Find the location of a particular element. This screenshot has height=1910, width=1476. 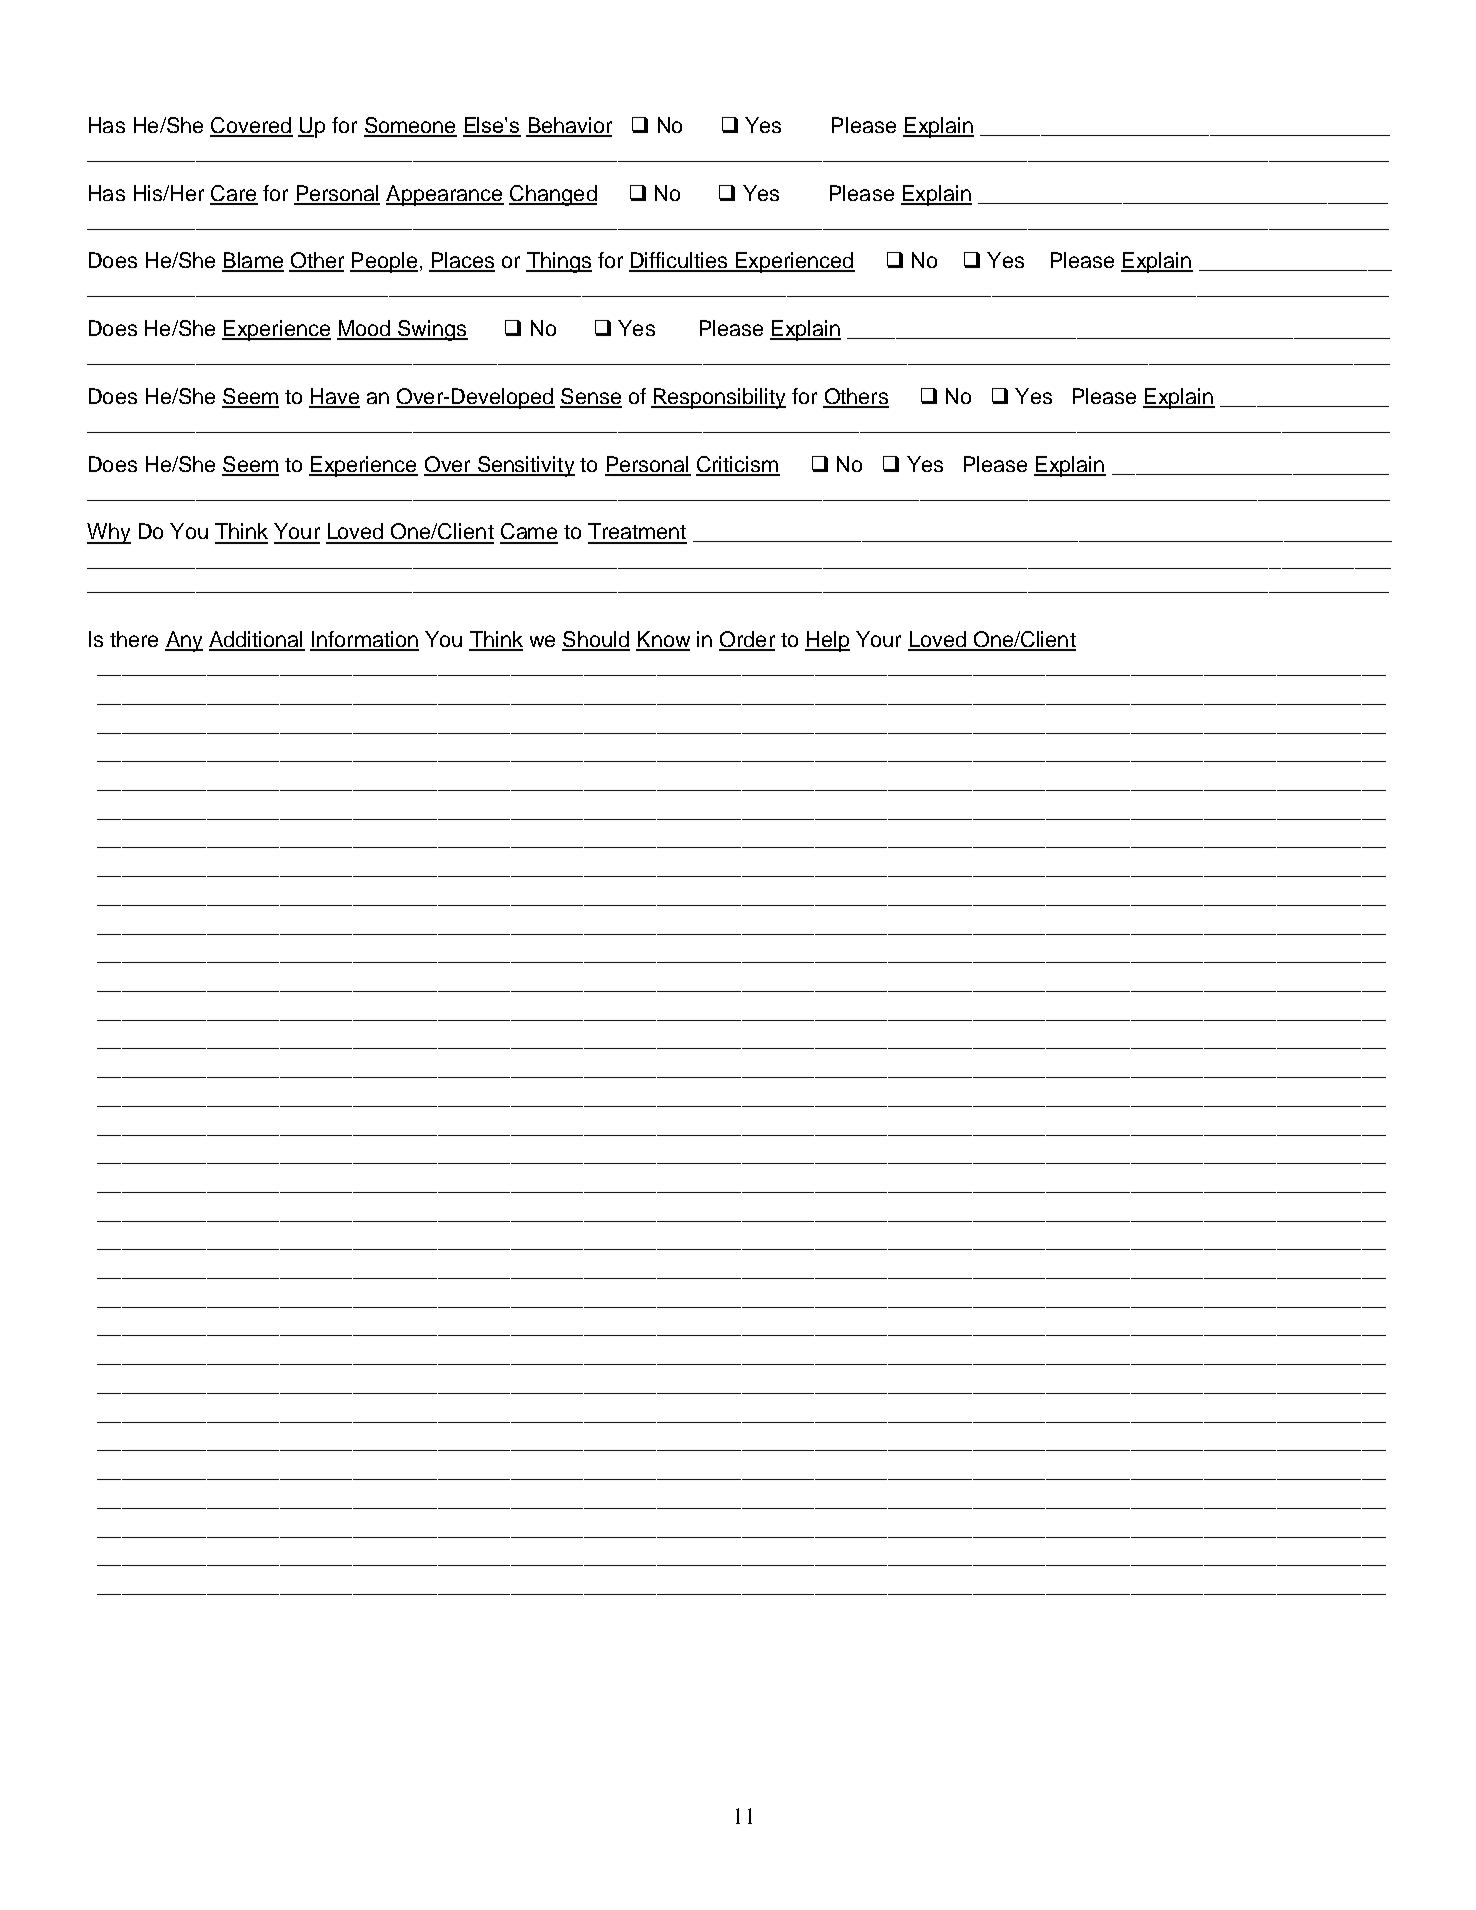

Criticism is located at coordinates (738, 465).
